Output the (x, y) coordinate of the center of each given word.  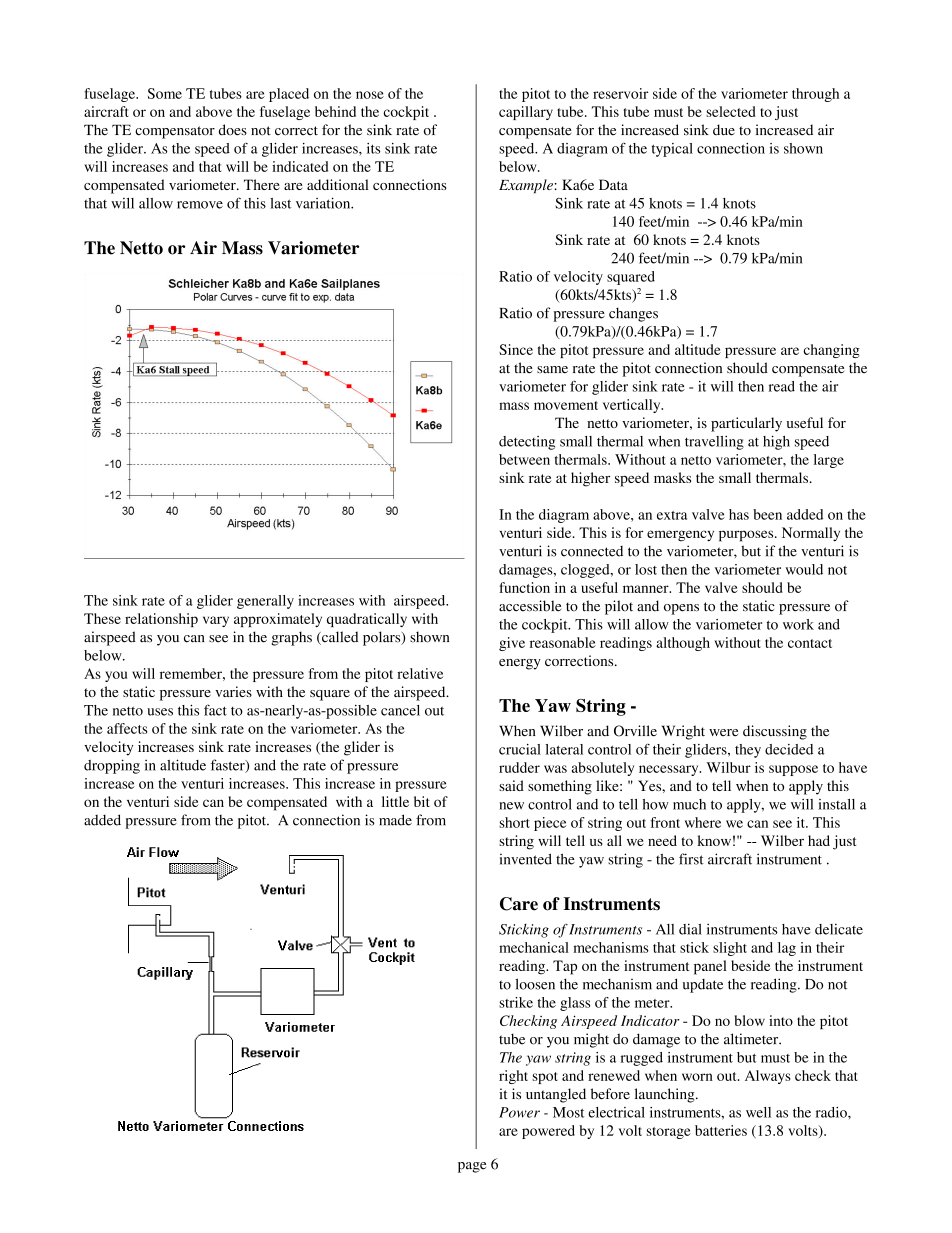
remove (200, 205)
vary (216, 621)
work (798, 624)
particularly (746, 424)
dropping (112, 766)
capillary (526, 113)
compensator (175, 132)
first (691, 859)
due (724, 130)
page (472, 1167)
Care (519, 904)
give (512, 644)
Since (516, 349)
